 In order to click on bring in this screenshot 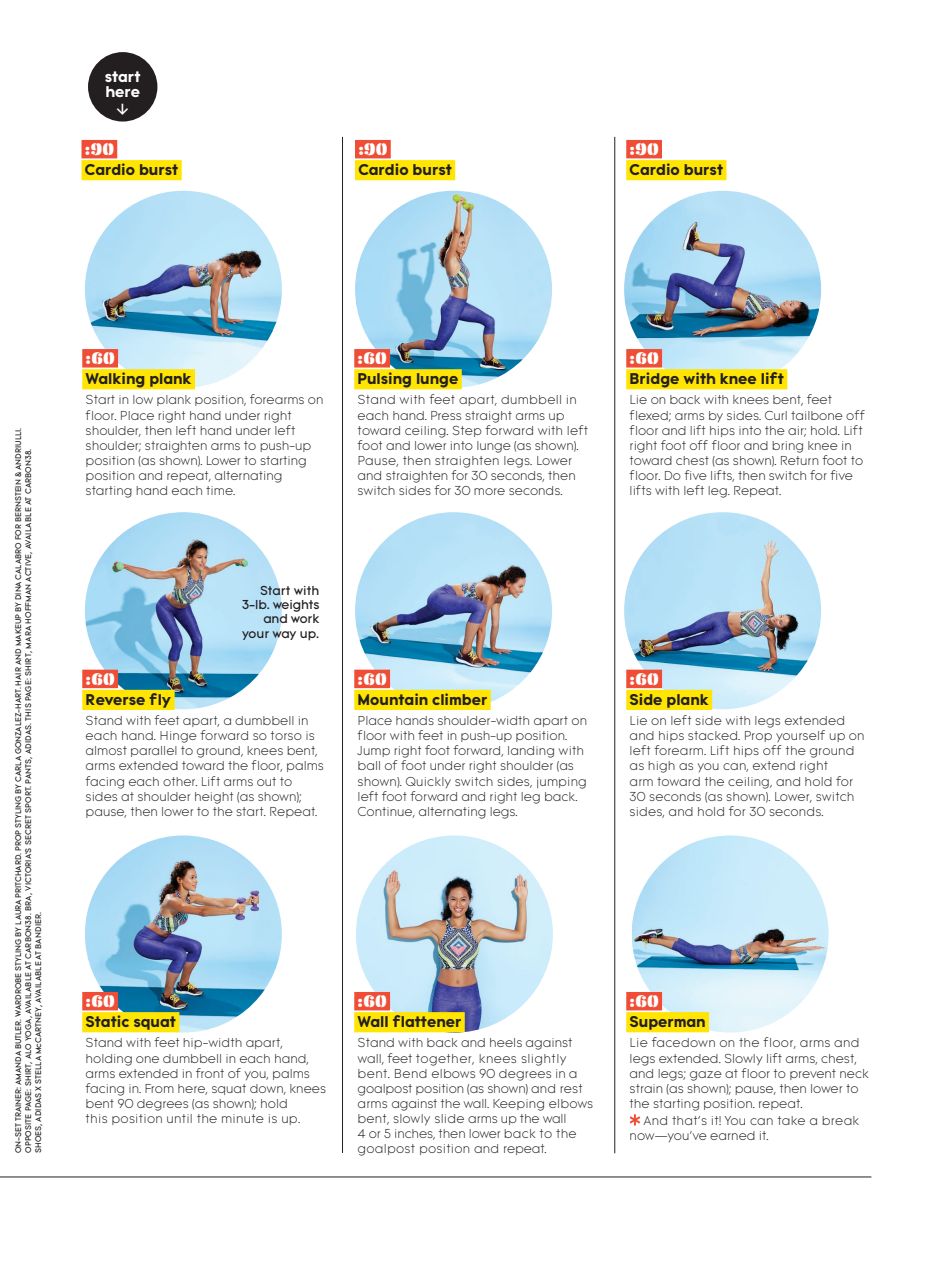, I will do `click(787, 447)`.
